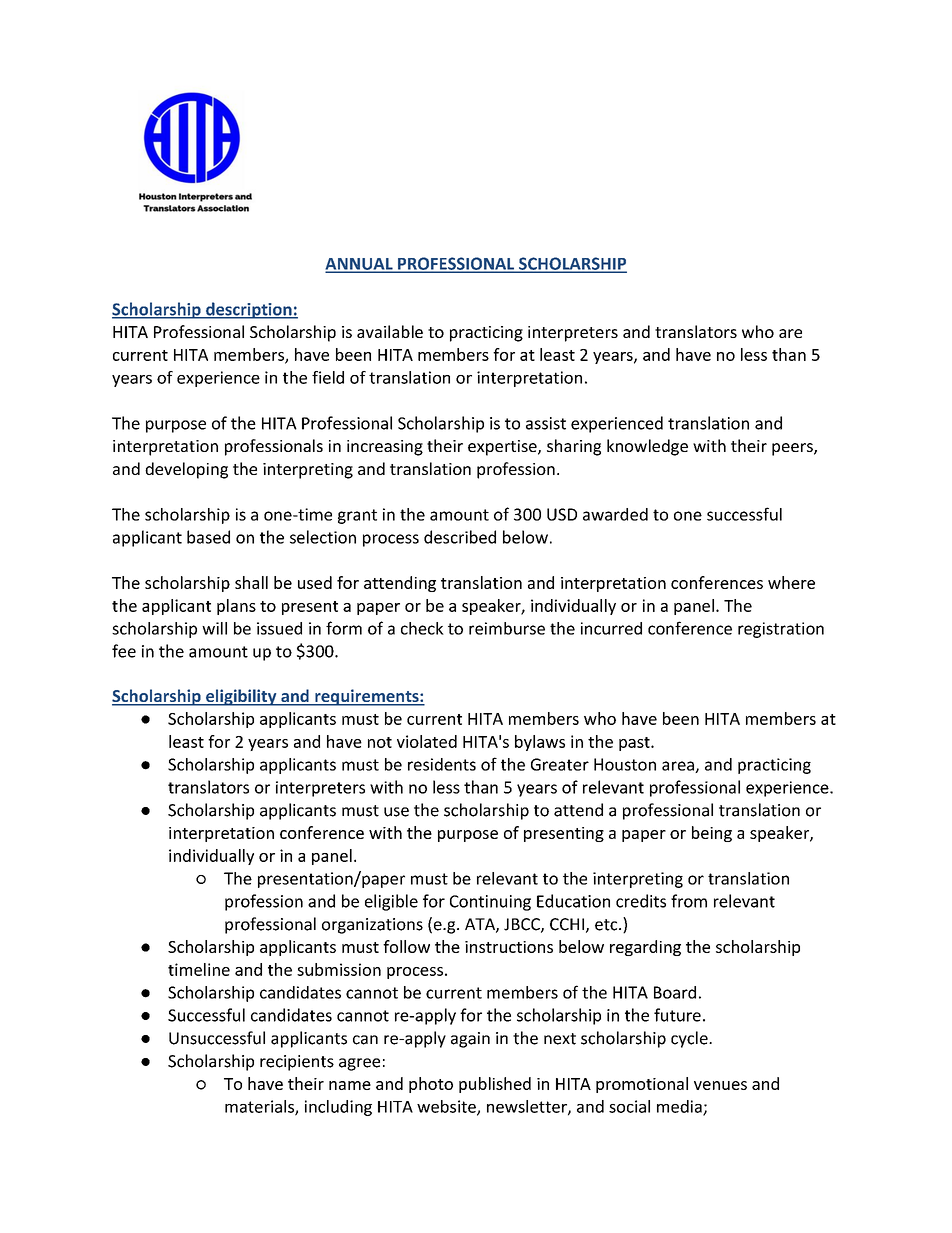  Describe the element at coordinates (208, 537) in the screenshot. I see `based` at that location.
